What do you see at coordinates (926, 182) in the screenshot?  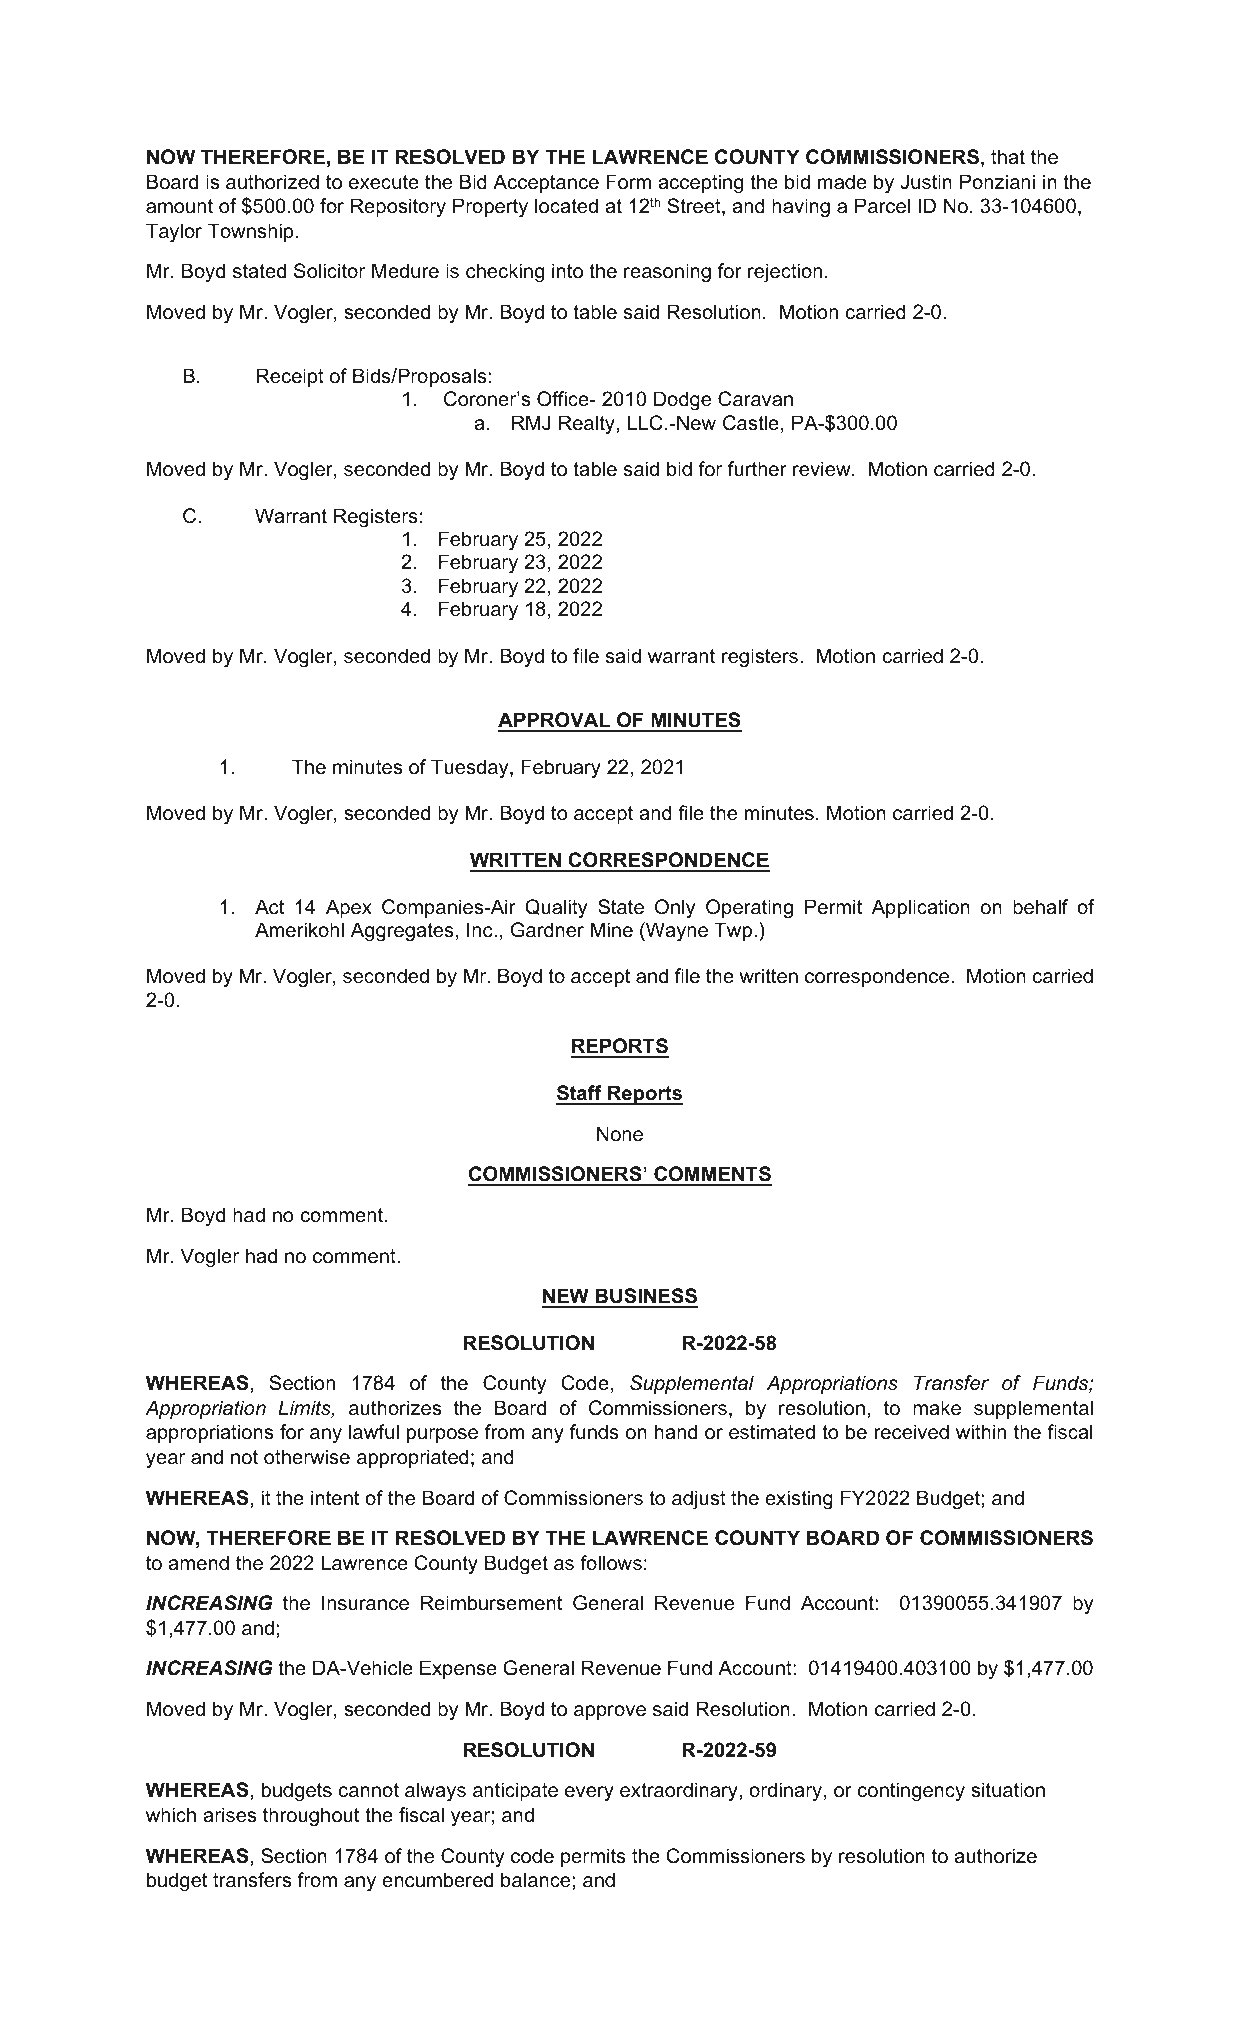 I see `Justin` at bounding box center [926, 182].
